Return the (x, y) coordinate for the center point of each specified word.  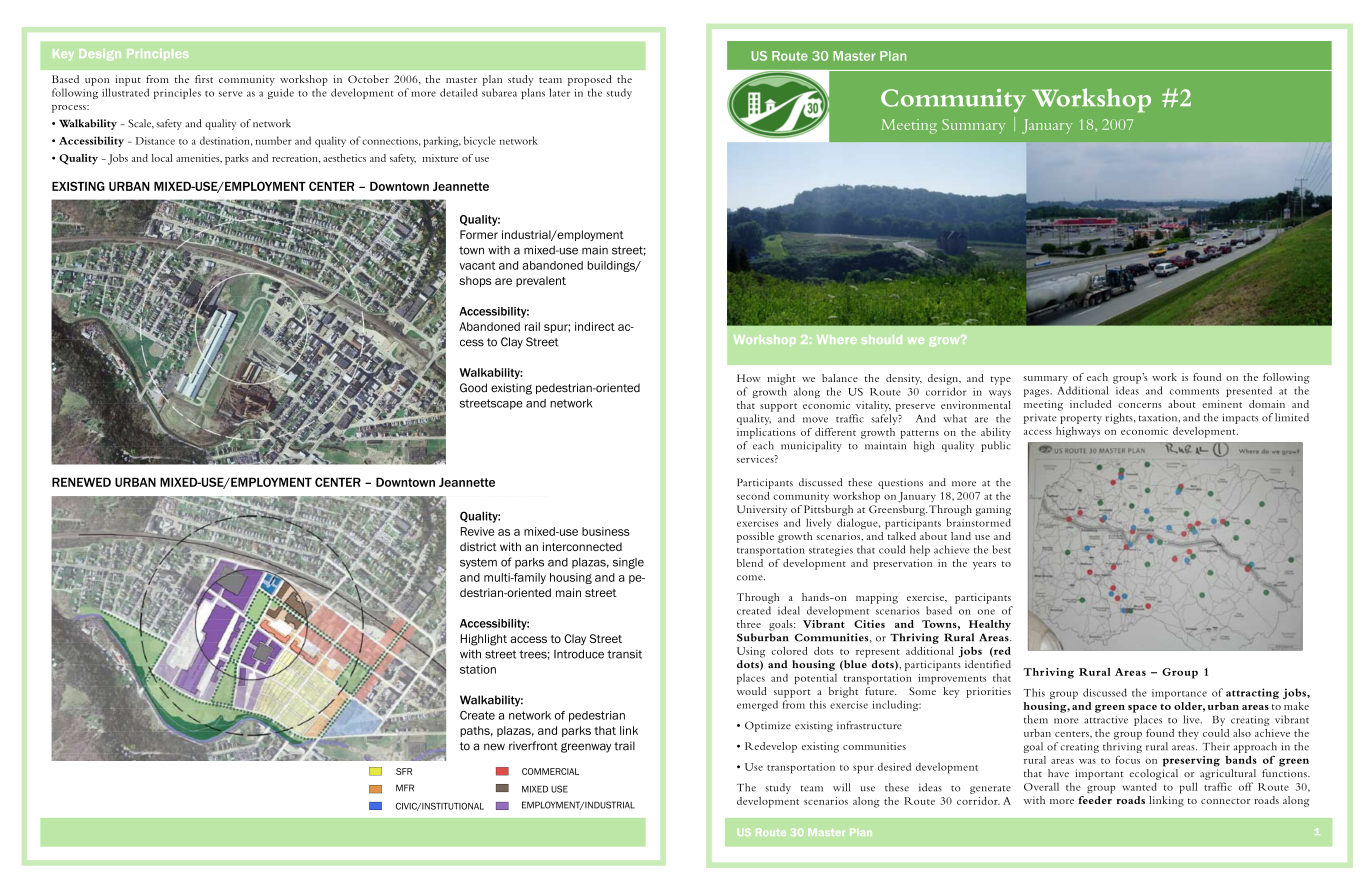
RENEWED (81, 482)
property (1081, 419)
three (749, 624)
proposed (590, 80)
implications (766, 433)
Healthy (990, 625)
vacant (477, 266)
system (478, 563)
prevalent (541, 281)
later (559, 92)
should (882, 339)
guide (281, 93)
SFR (404, 771)
